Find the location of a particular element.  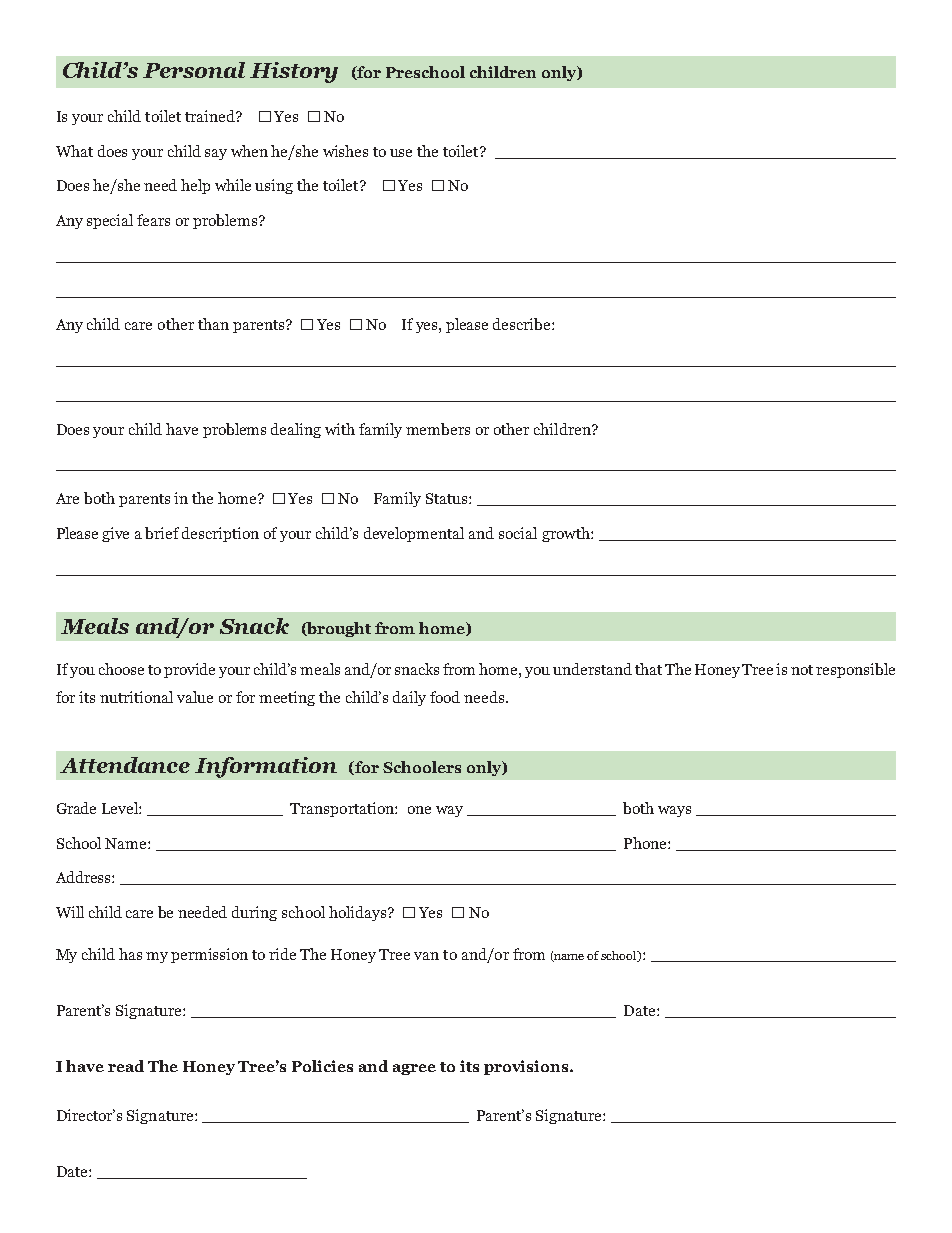

trained is located at coordinates (211, 116).
